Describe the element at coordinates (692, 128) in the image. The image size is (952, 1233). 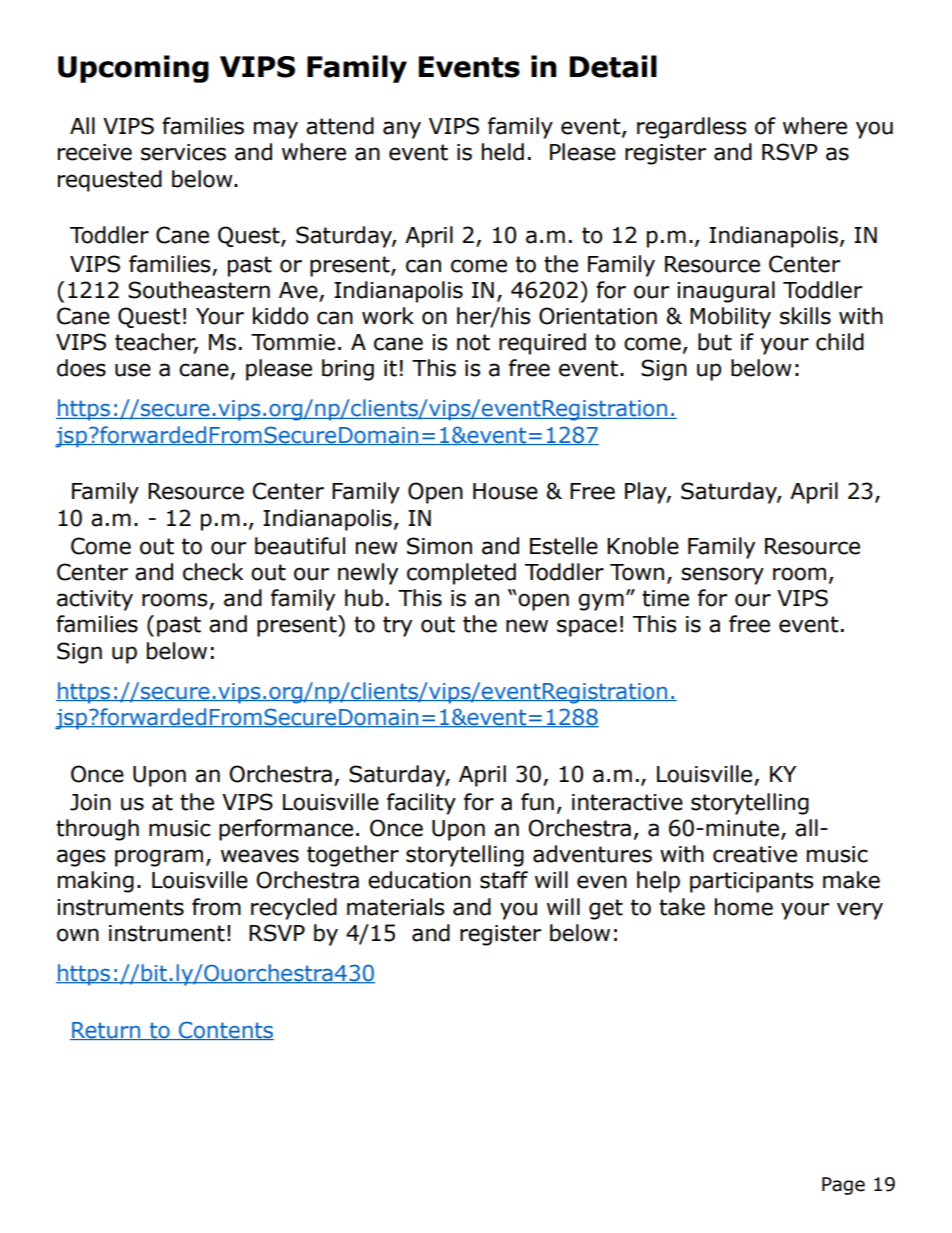
I see `regardless` at that location.
